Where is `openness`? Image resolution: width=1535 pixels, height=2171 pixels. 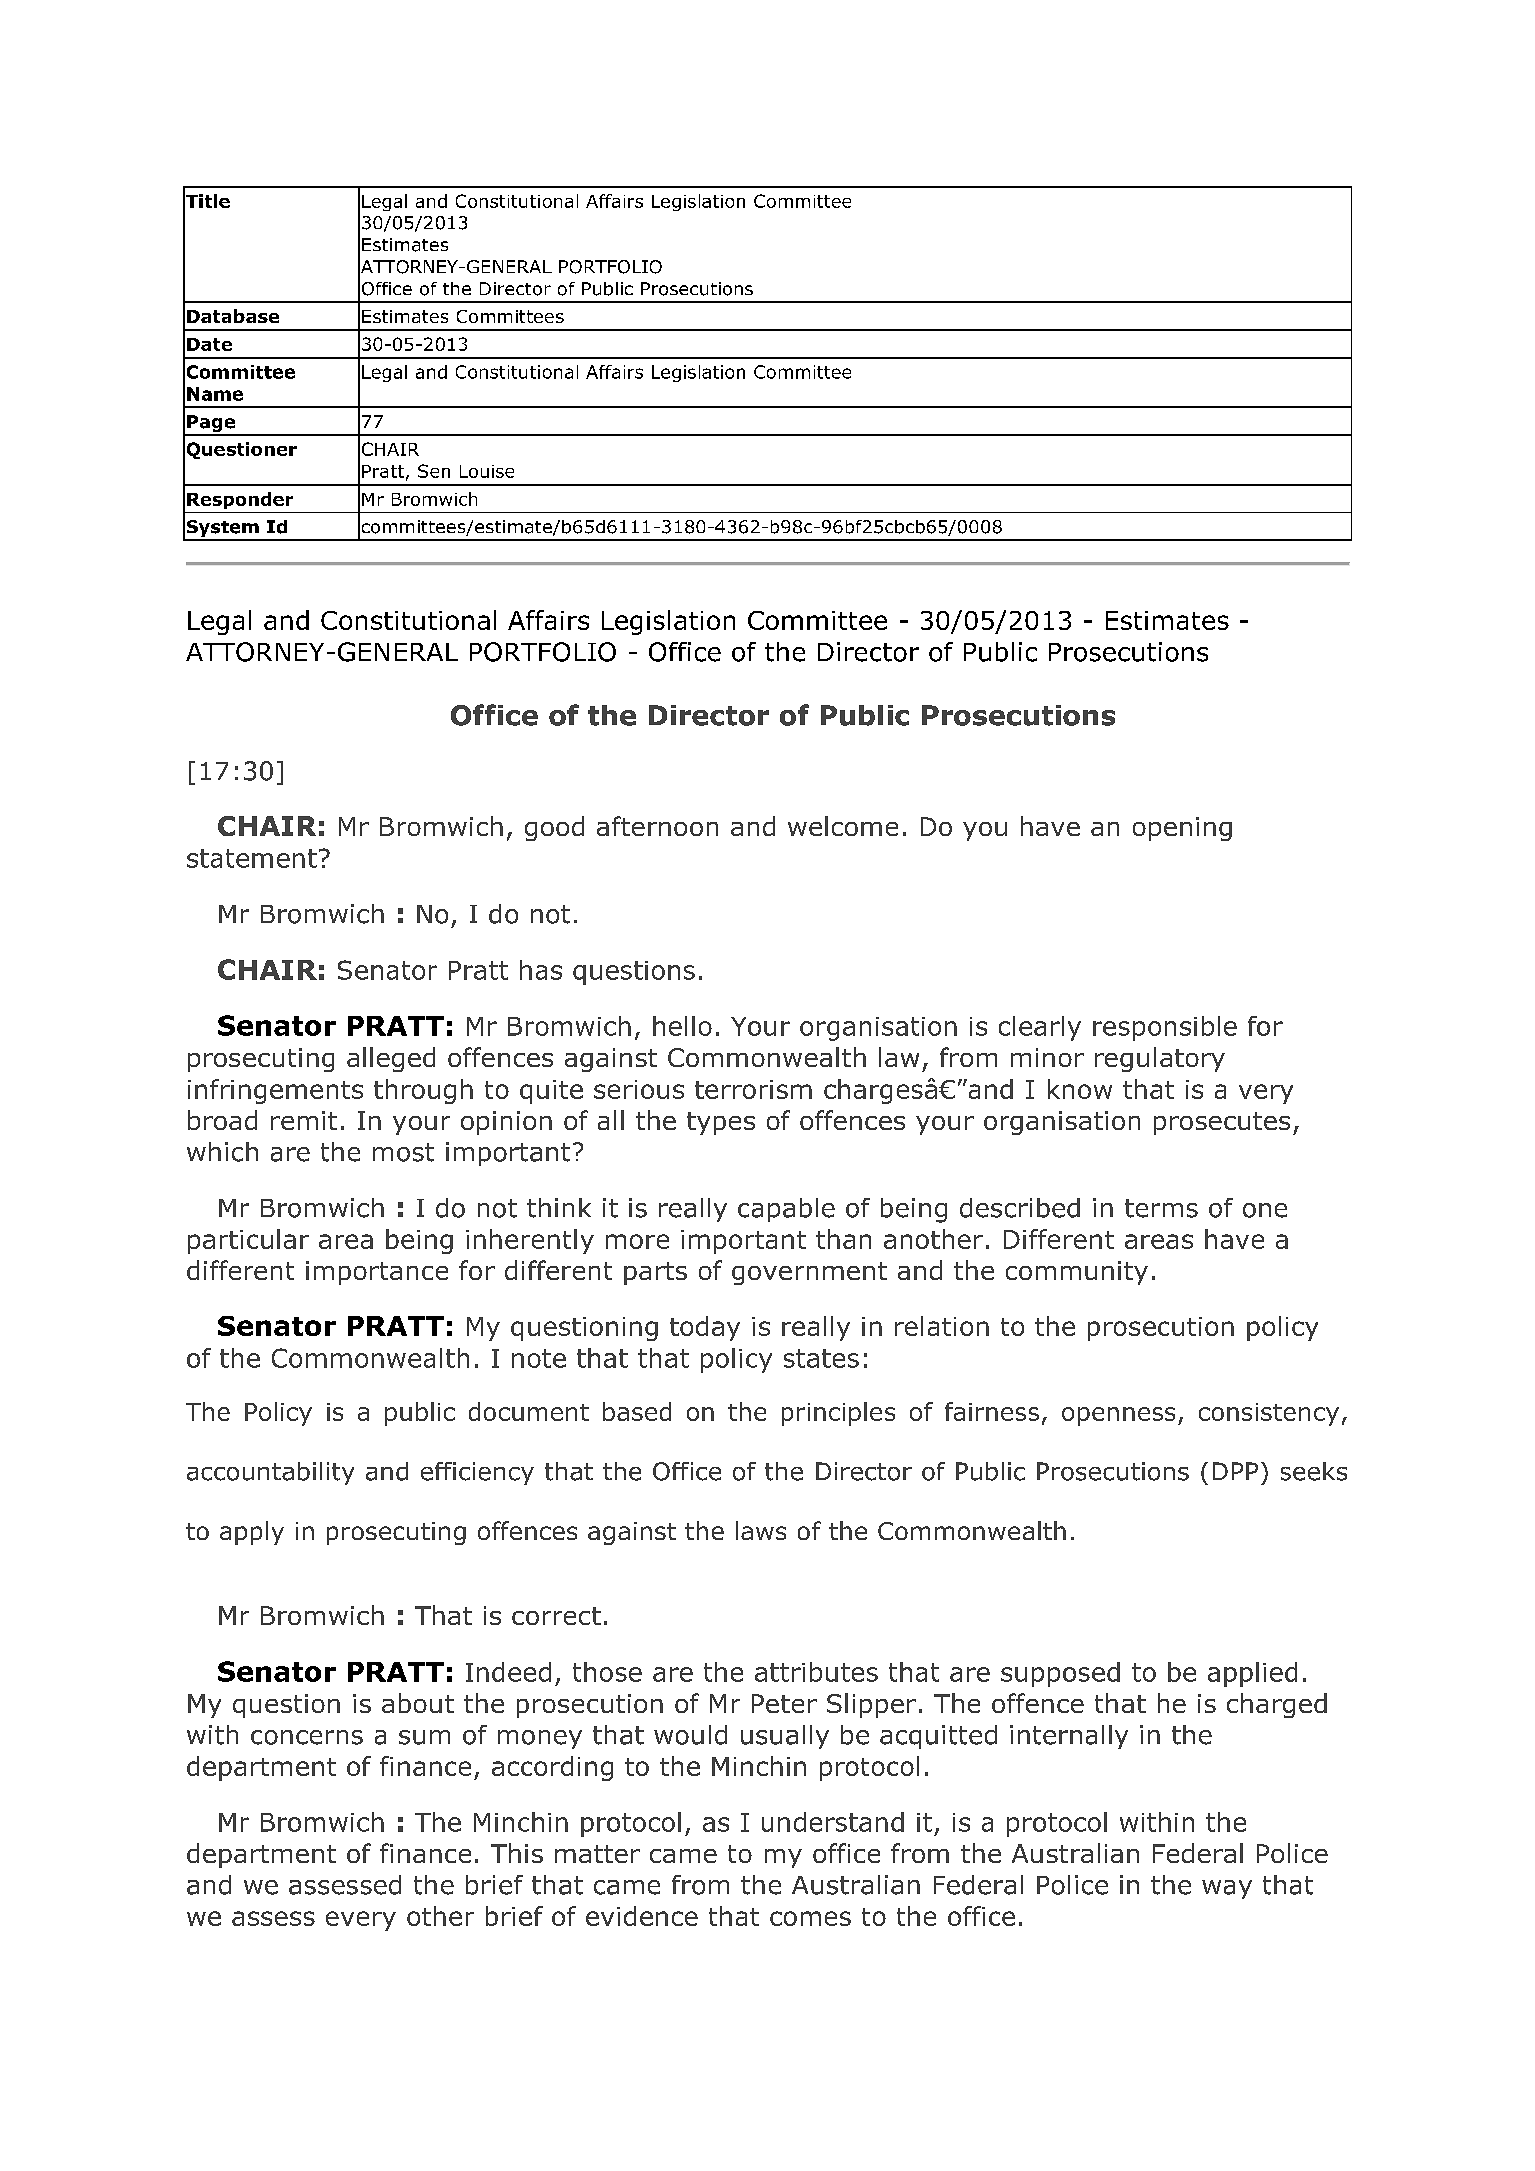 openness is located at coordinates (1118, 1416).
